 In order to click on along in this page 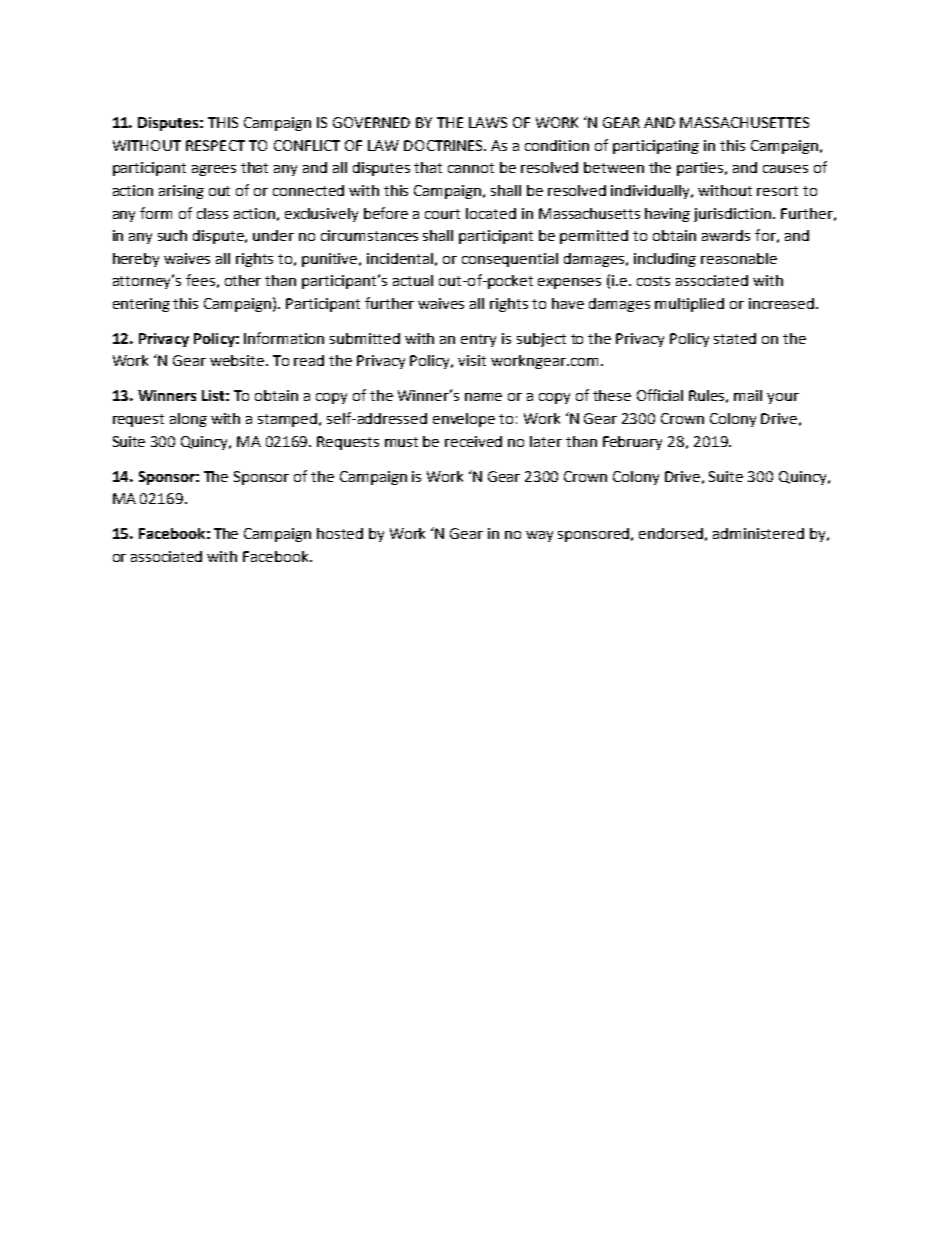, I will do `click(188, 420)`.
